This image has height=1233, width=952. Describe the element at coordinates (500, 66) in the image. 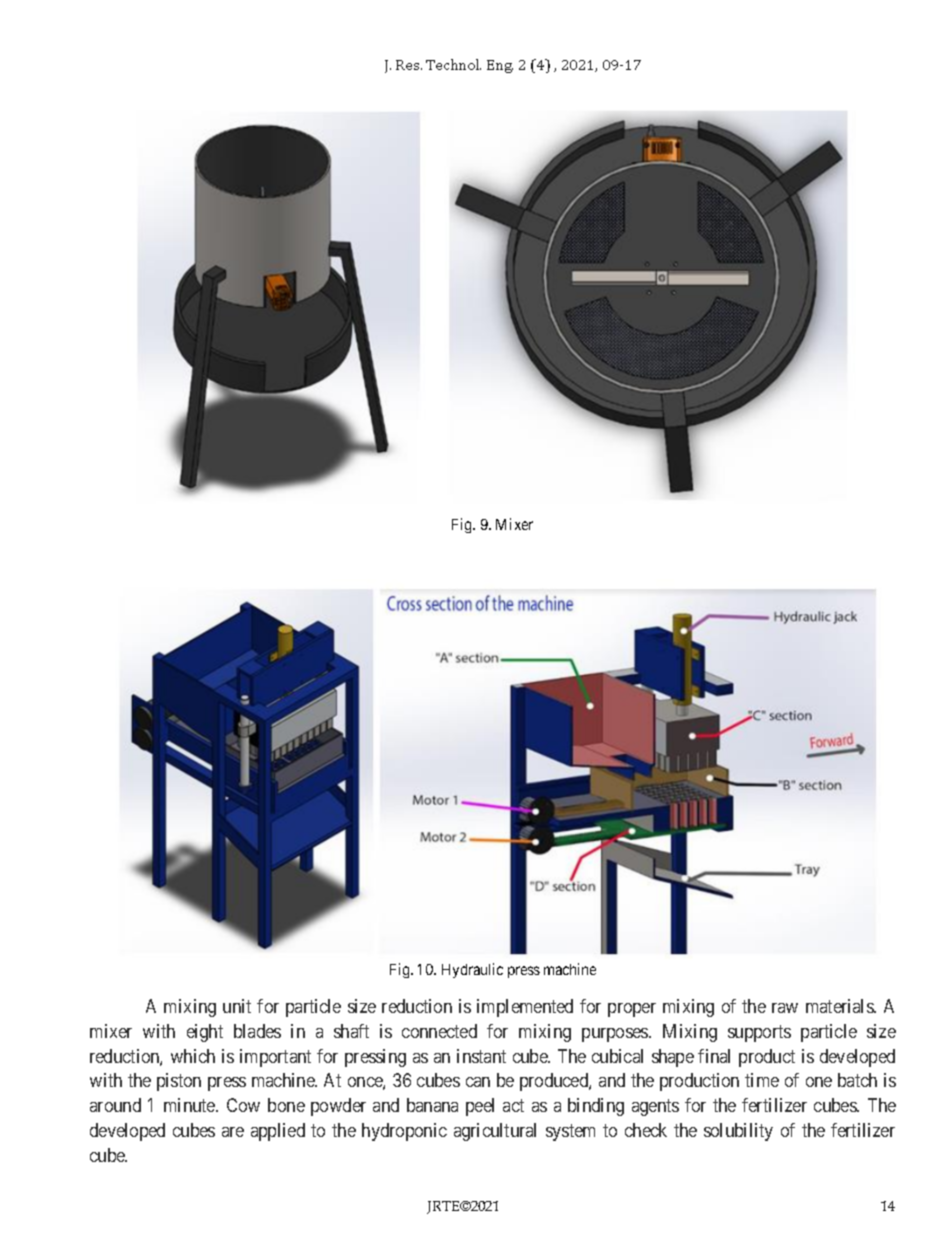

I see `Eng` at that location.
